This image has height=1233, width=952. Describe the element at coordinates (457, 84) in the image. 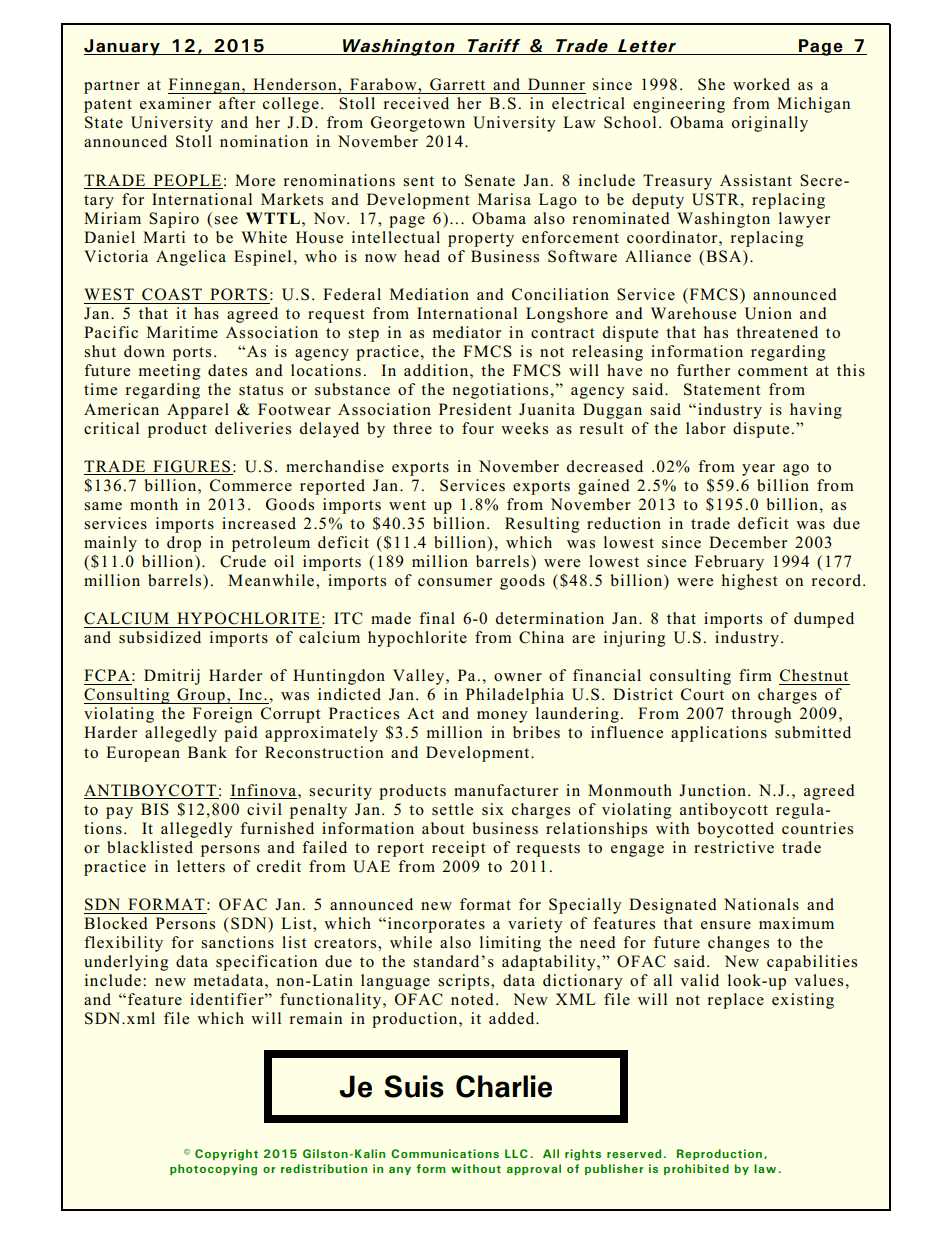

I see `Garrett` at that location.
